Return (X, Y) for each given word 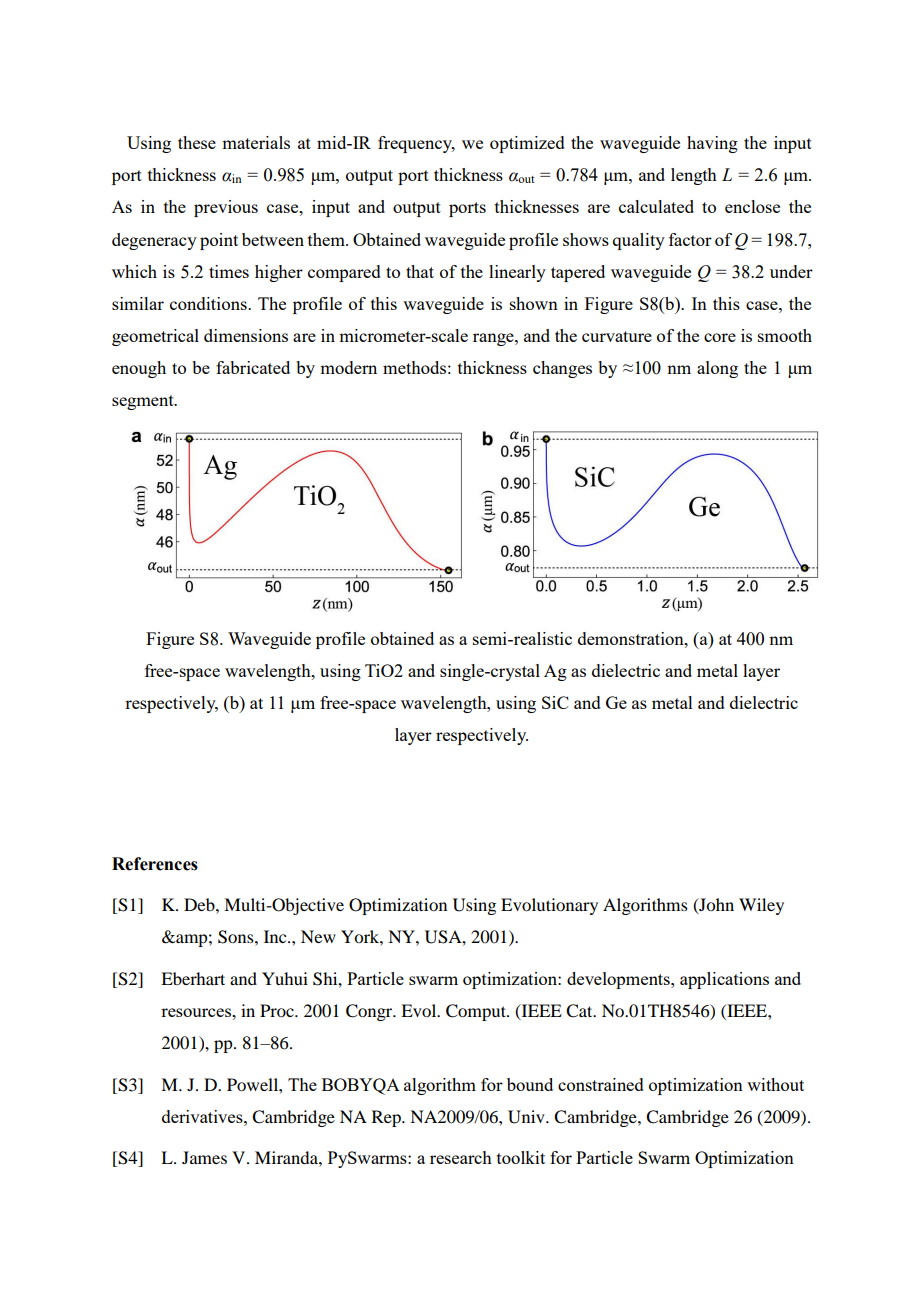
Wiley (761, 906)
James (204, 1157)
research (461, 1157)
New (318, 936)
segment (144, 402)
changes (562, 369)
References (155, 864)
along (717, 369)
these (197, 142)
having (712, 144)
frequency (416, 144)
